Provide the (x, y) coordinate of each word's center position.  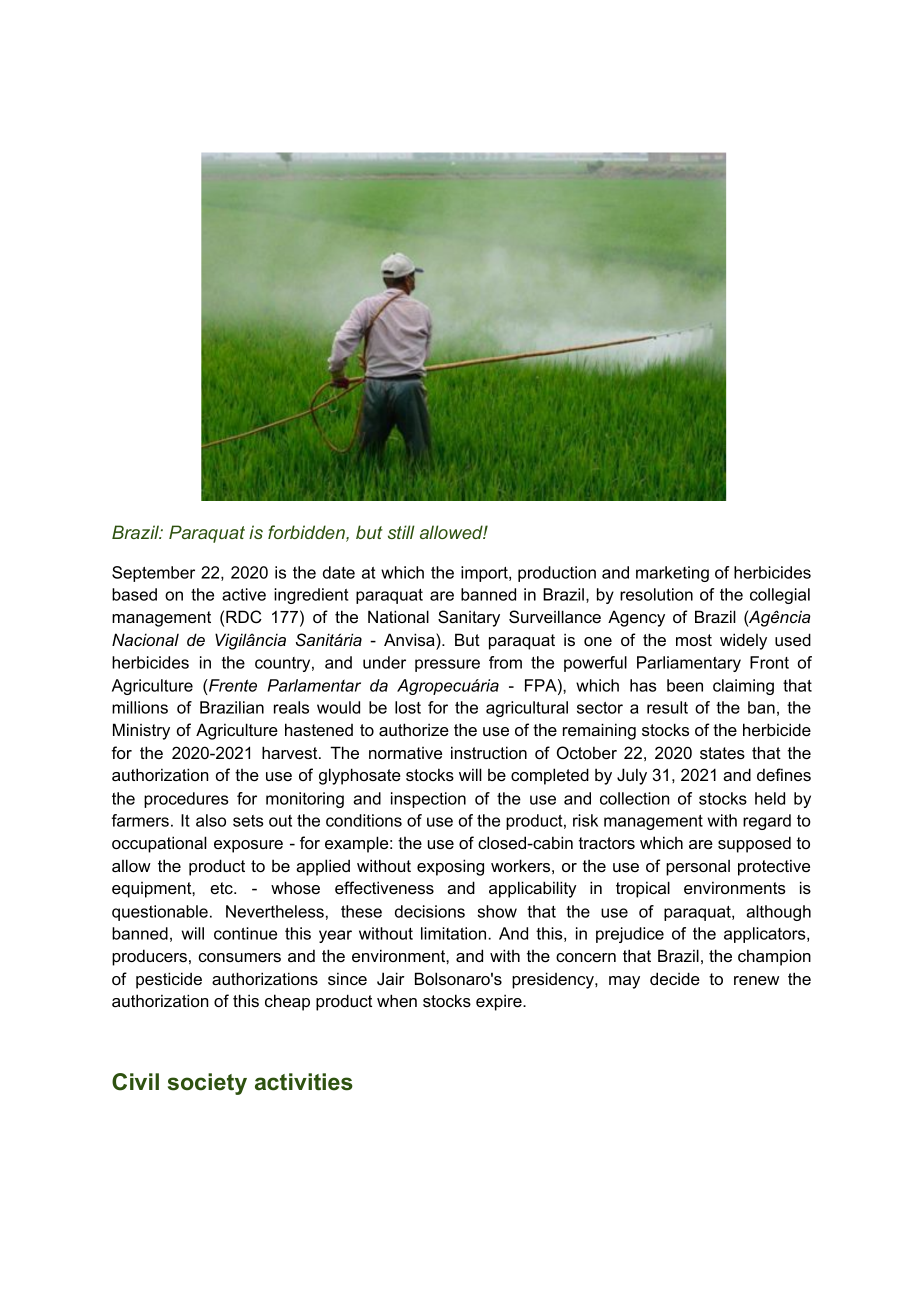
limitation (455, 933)
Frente (232, 685)
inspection (428, 800)
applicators (766, 935)
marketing (672, 574)
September (153, 574)
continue (245, 933)
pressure (447, 665)
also (211, 820)
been (685, 685)
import (485, 574)
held (770, 798)
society (207, 1084)
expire (500, 1002)
